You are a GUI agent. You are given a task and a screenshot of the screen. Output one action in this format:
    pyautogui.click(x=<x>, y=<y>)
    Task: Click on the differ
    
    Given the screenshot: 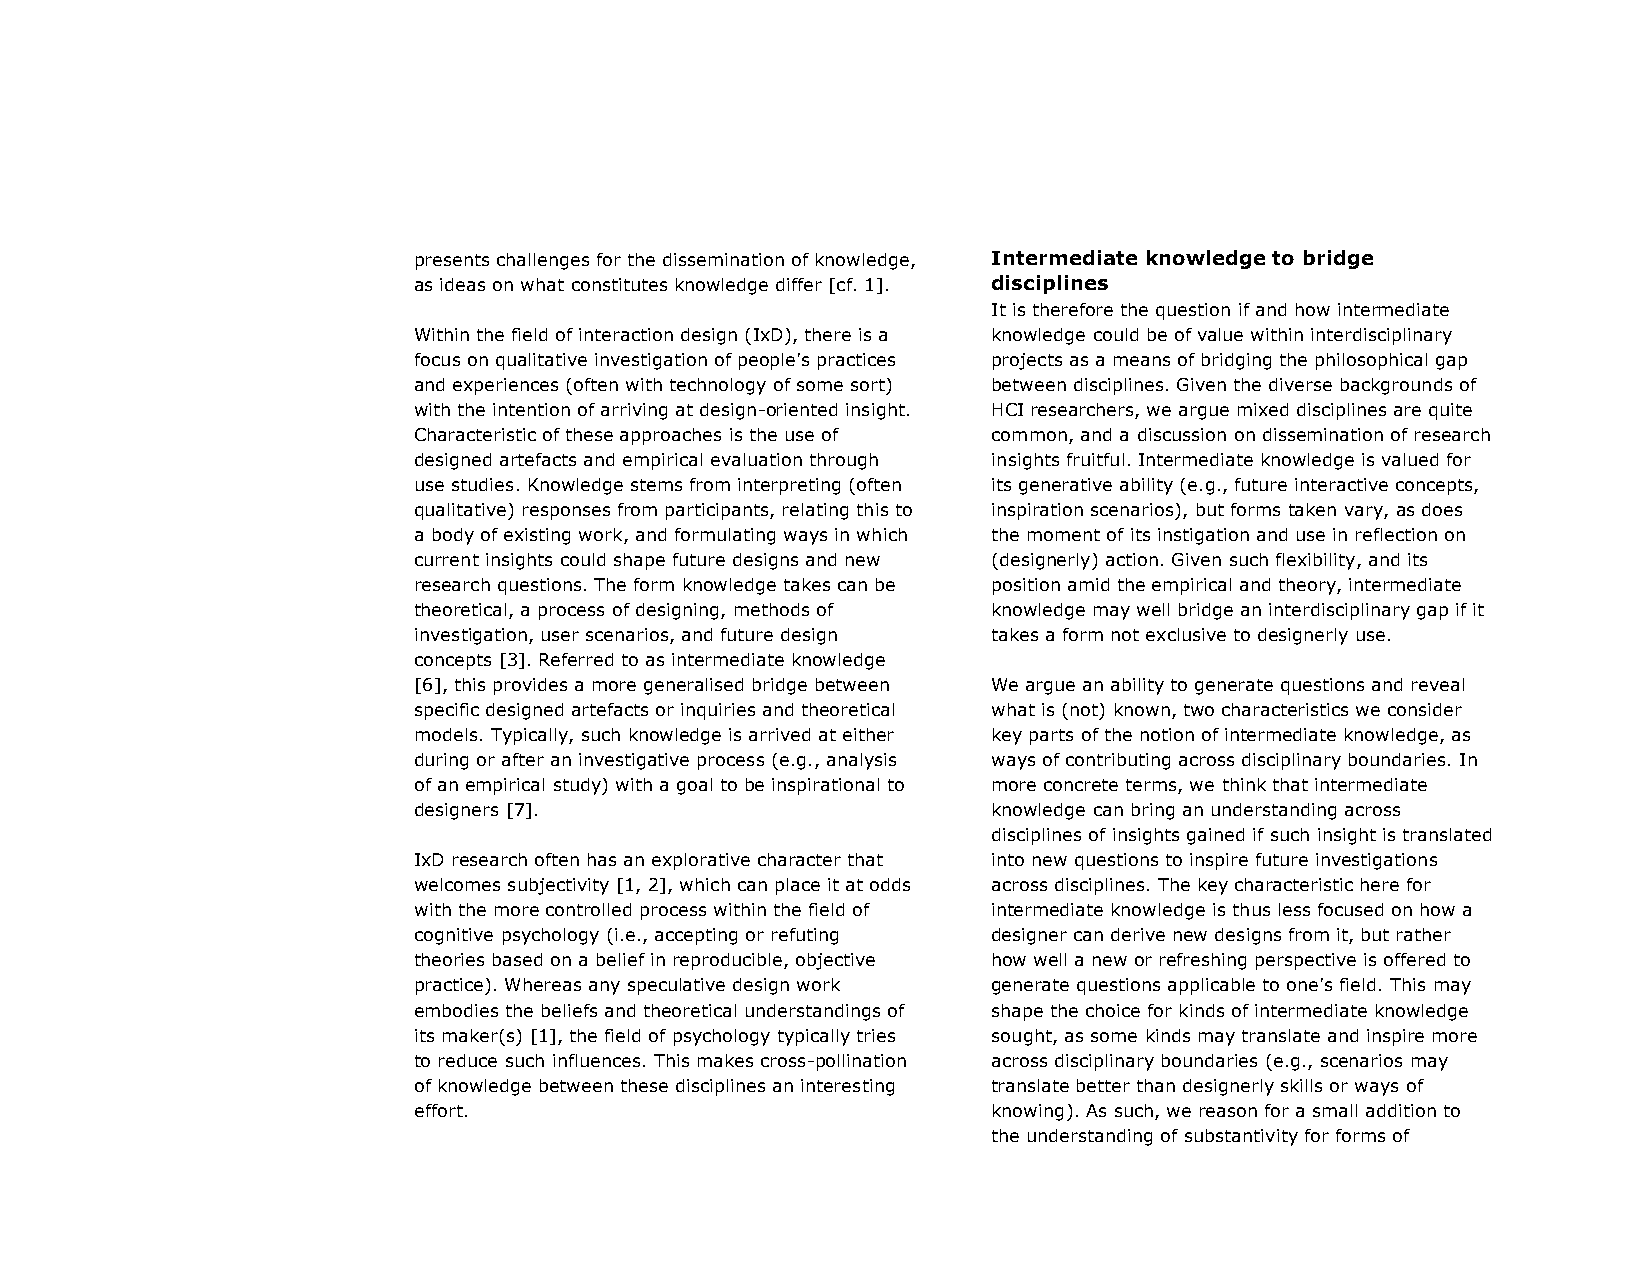 What is the action you would take?
    pyautogui.click(x=799, y=284)
